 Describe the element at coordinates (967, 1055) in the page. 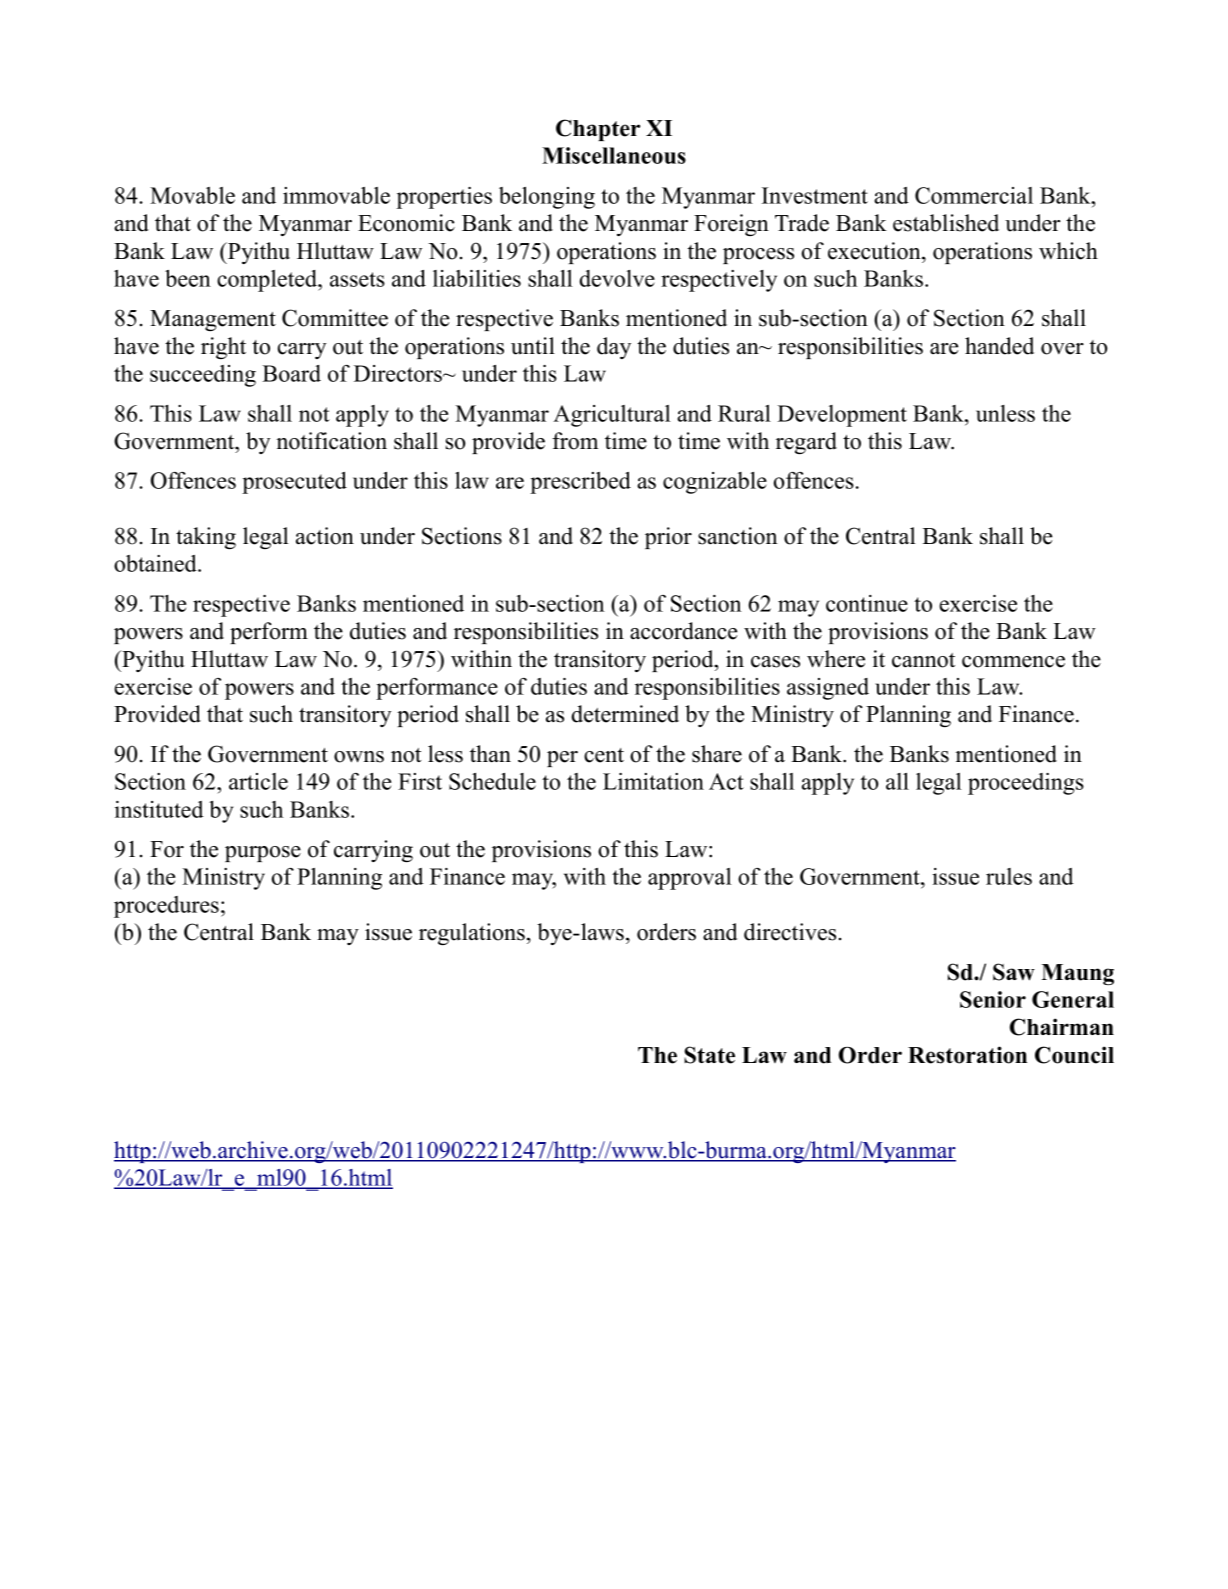

I see `Restoration` at that location.
